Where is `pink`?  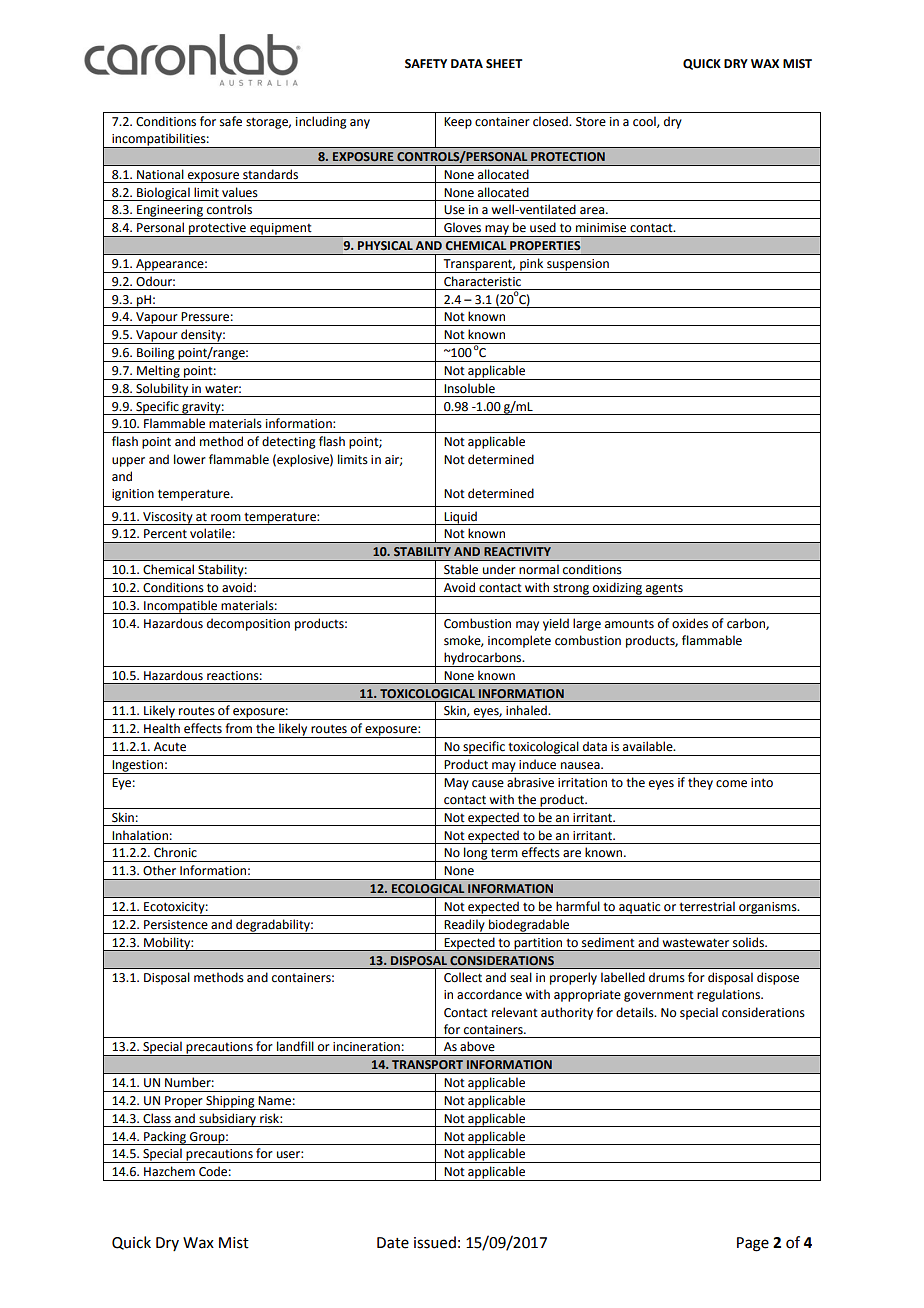
pink is located at coordinates (532, 265).
